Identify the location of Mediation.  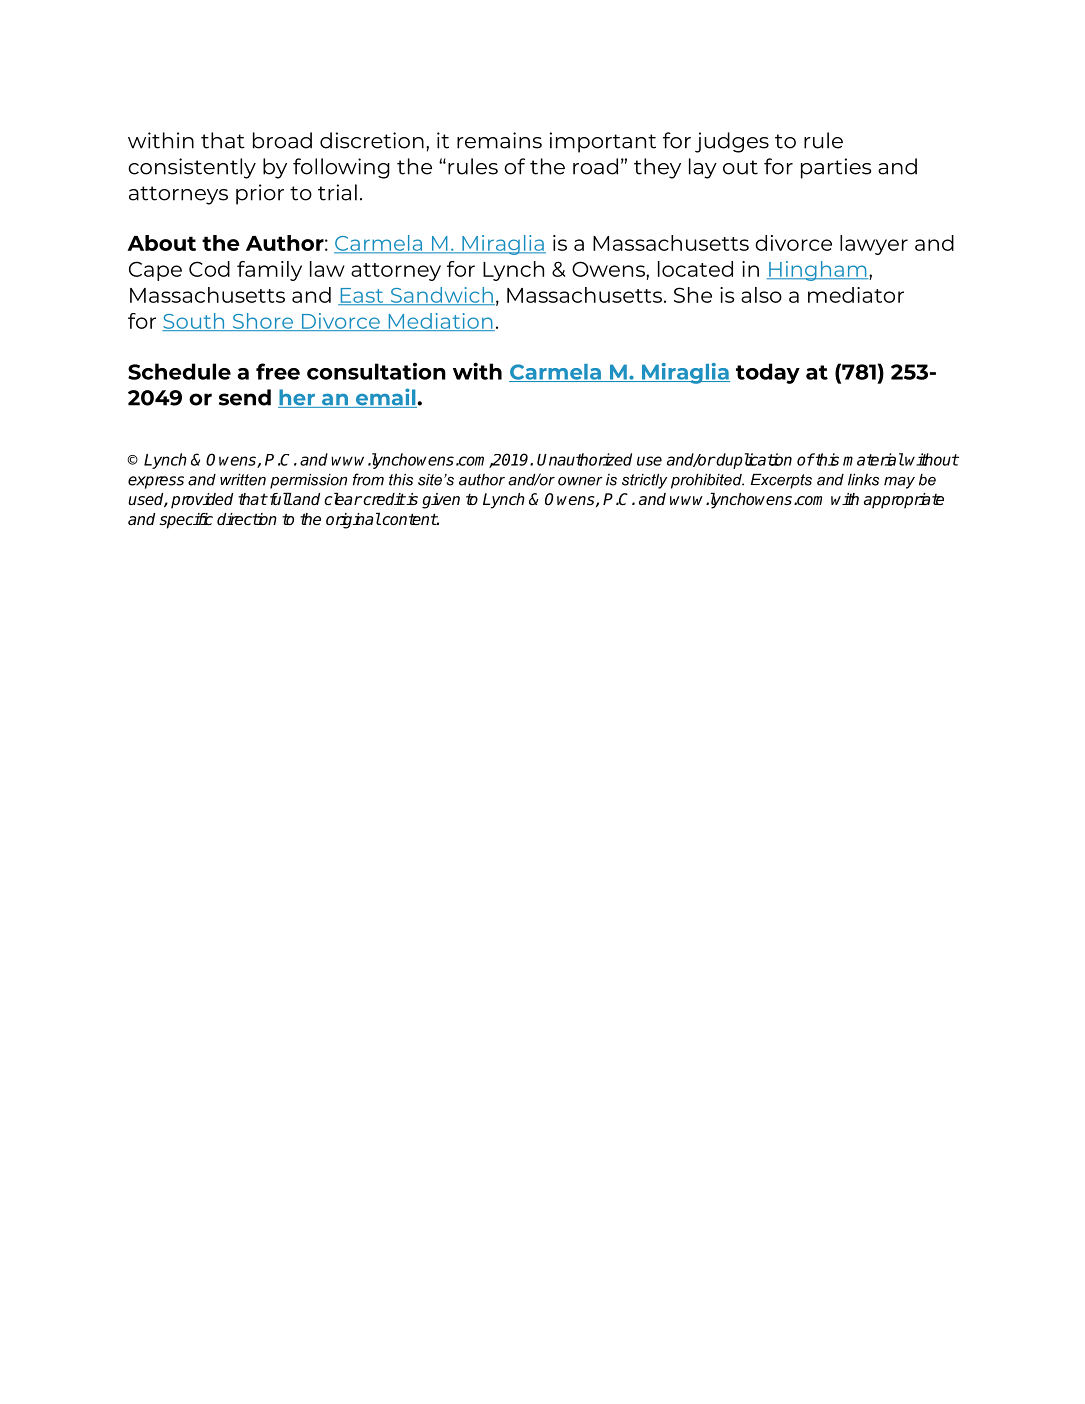
(440, 322).
